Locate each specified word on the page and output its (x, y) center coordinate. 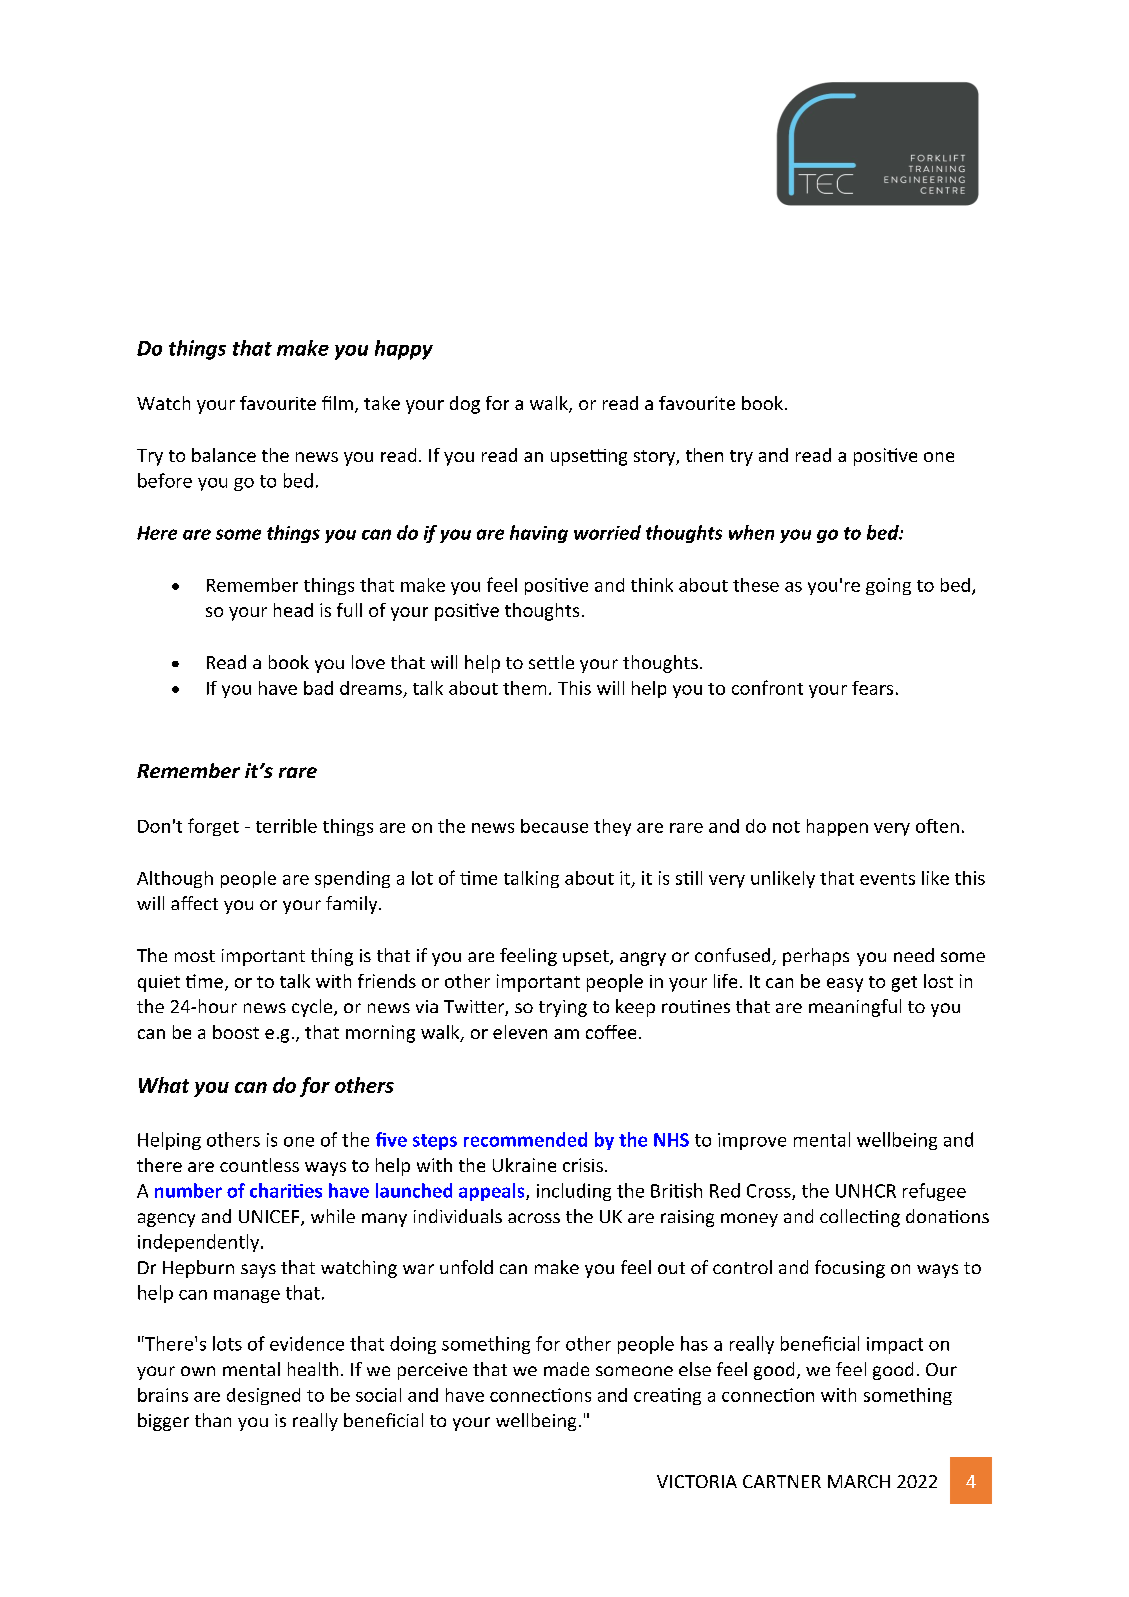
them (524, 688)
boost (236, 1032)
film (337, 403)
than (213, 1420)
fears (872, 688)
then (704, 455)
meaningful (855, 1008)
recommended (525, 1139)
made (566, 1369)
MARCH (859, 1481)
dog (465, 405)
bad (318, 688)
